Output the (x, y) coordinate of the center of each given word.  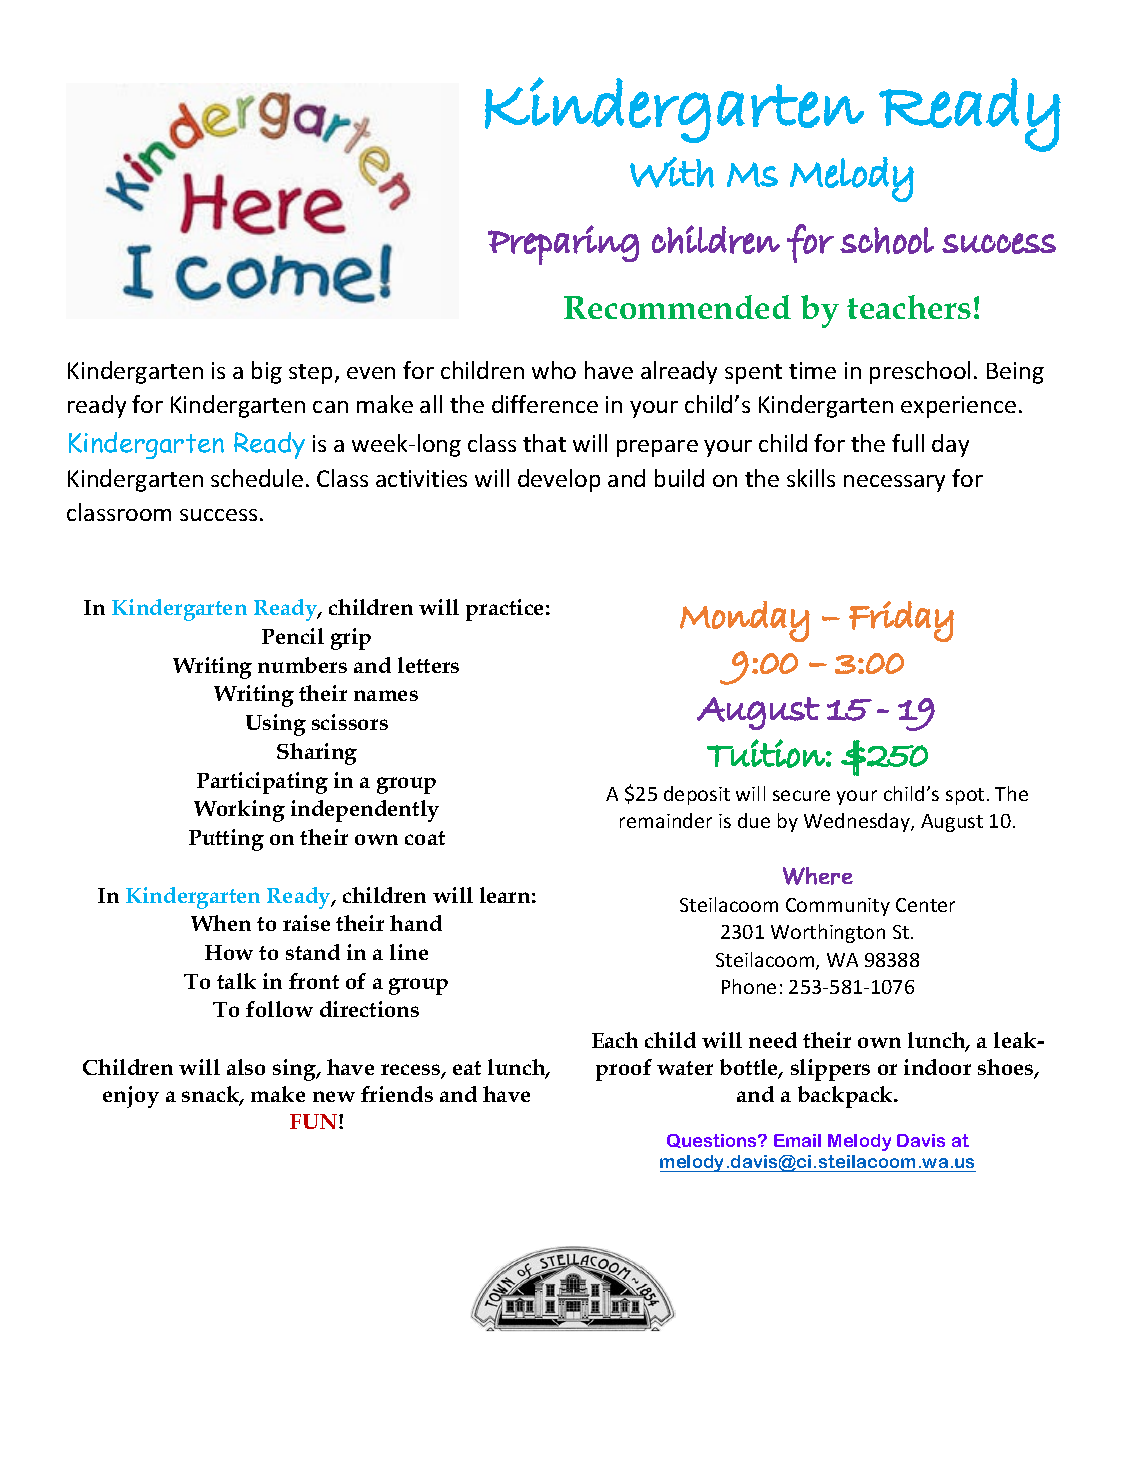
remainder (666, 820)
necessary (894, 483)
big (267, 372)
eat (467, 1068)
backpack (847, 1097)
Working (239, 811)
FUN (315, 1121)
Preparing (563, 245)
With (672, 172)
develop (559, 480)
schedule (257, 478)
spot (965, 796)
